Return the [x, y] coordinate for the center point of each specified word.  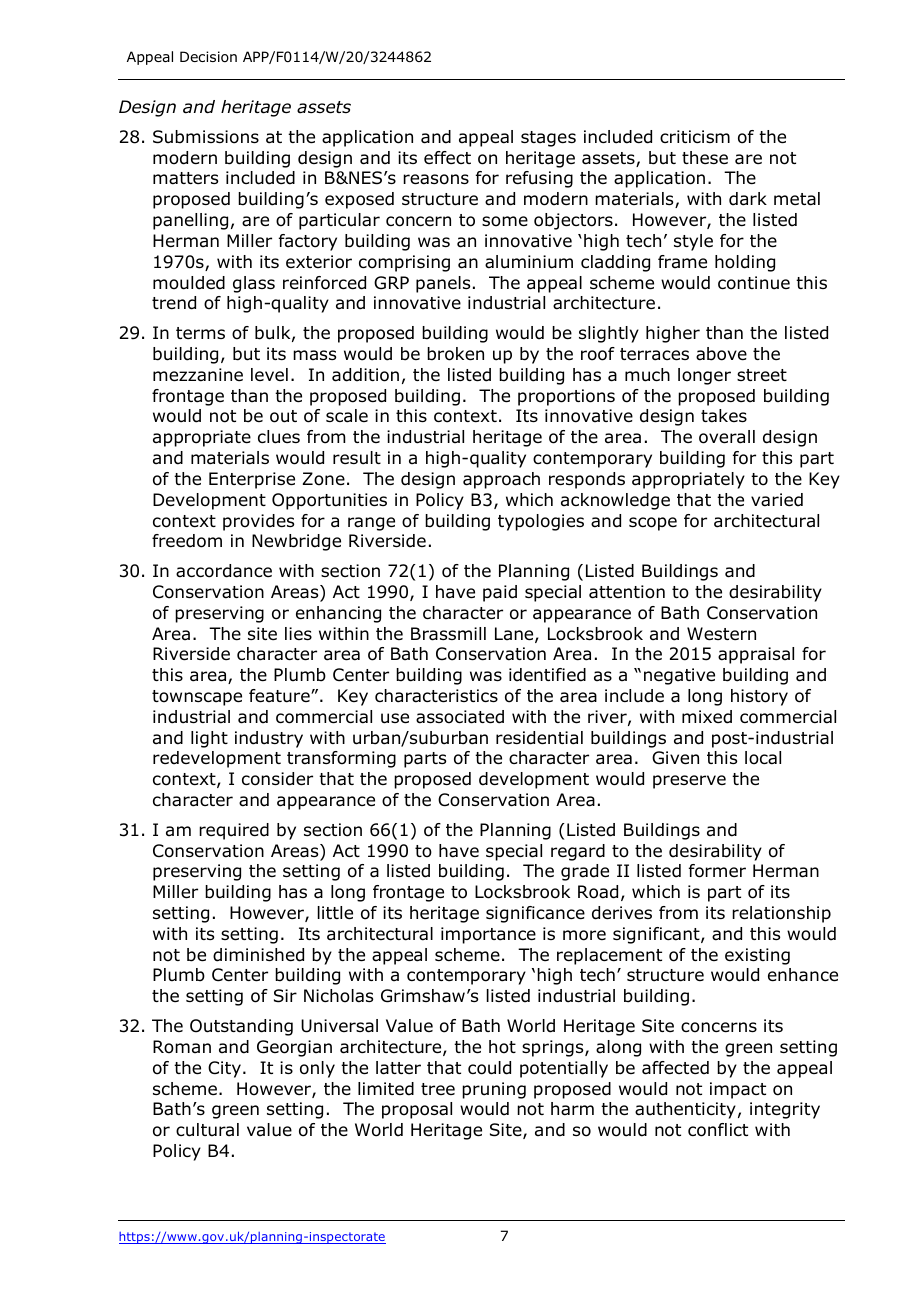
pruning [494, 1090]
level [269, 374]
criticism [695, 136]
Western [721, 634]
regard [578, 852]
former [717, 871]
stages [548, 139]
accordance [224, 571]
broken [455, 354]
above [721, 354]
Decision [208, 56]
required [234, 831]
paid [500, 593]
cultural [207, 1130]
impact [738, 1090]
